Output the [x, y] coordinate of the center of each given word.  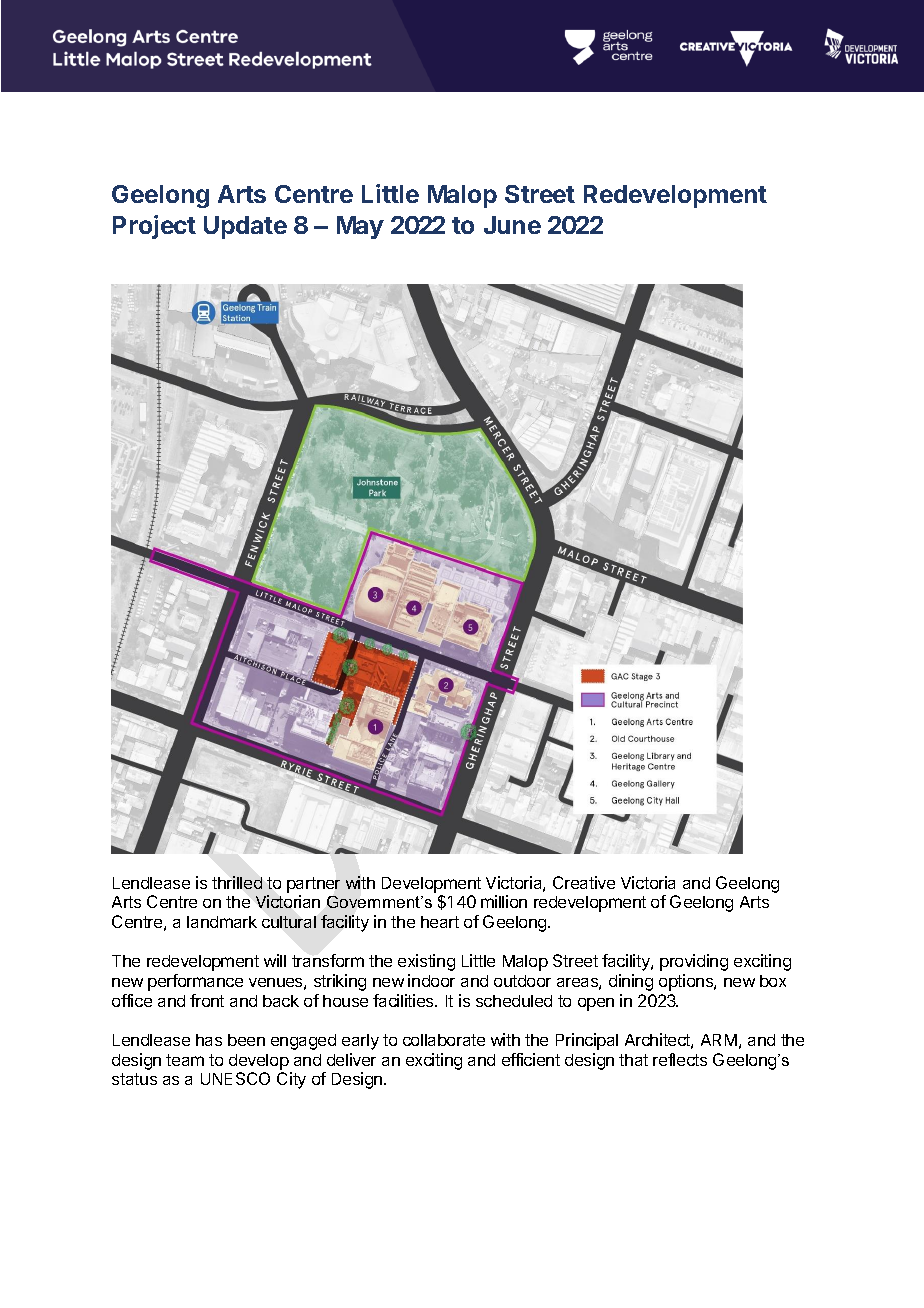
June [512, 225]
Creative [584, 882]
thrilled [237, 882]
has [209, 1040]
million [504, 901]
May [360, 227]
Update [245, 227]
